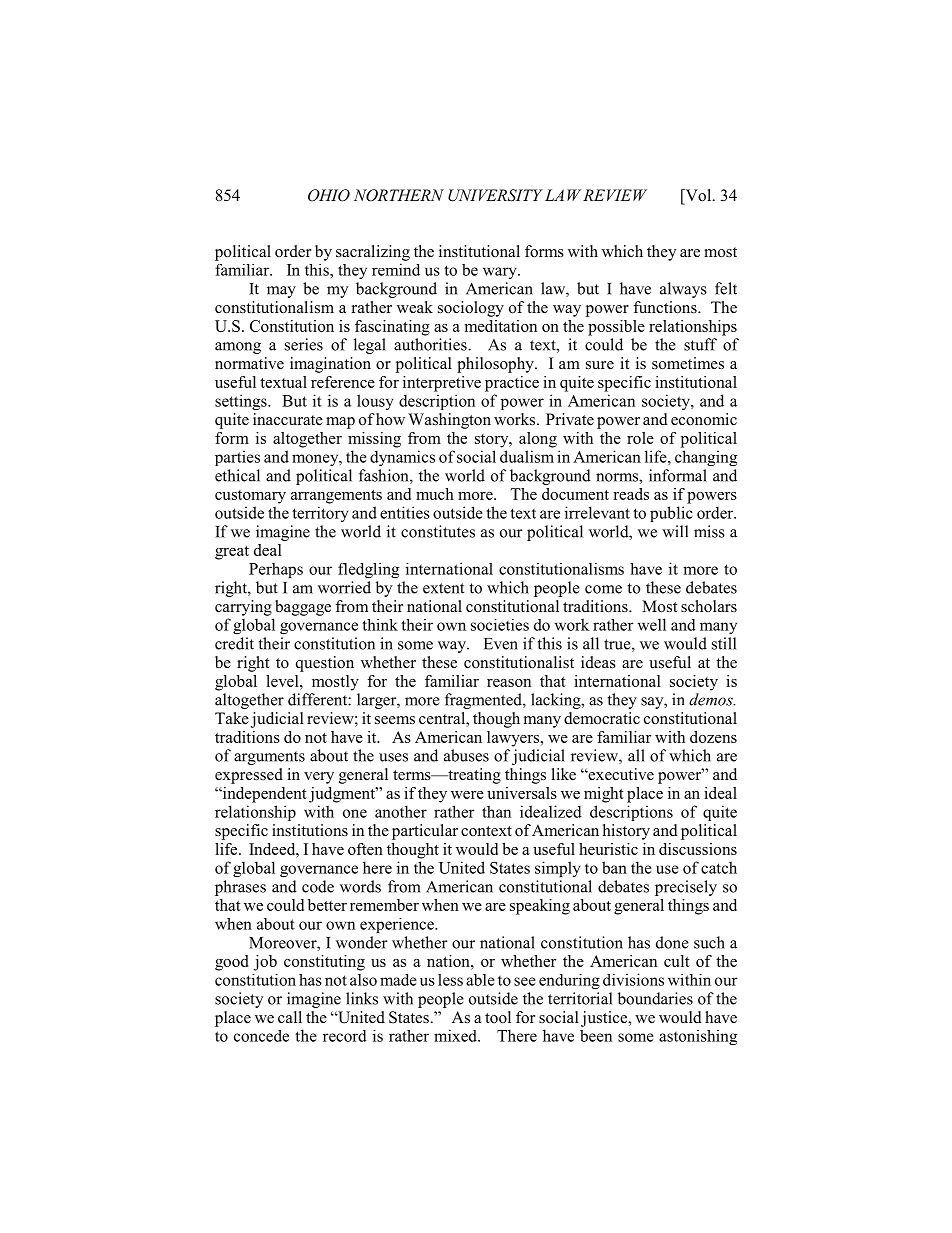 The width and height of the image is (952, 1233). Describe the element at coordinates (290, 1017) in the image. I see `call` at that location.
